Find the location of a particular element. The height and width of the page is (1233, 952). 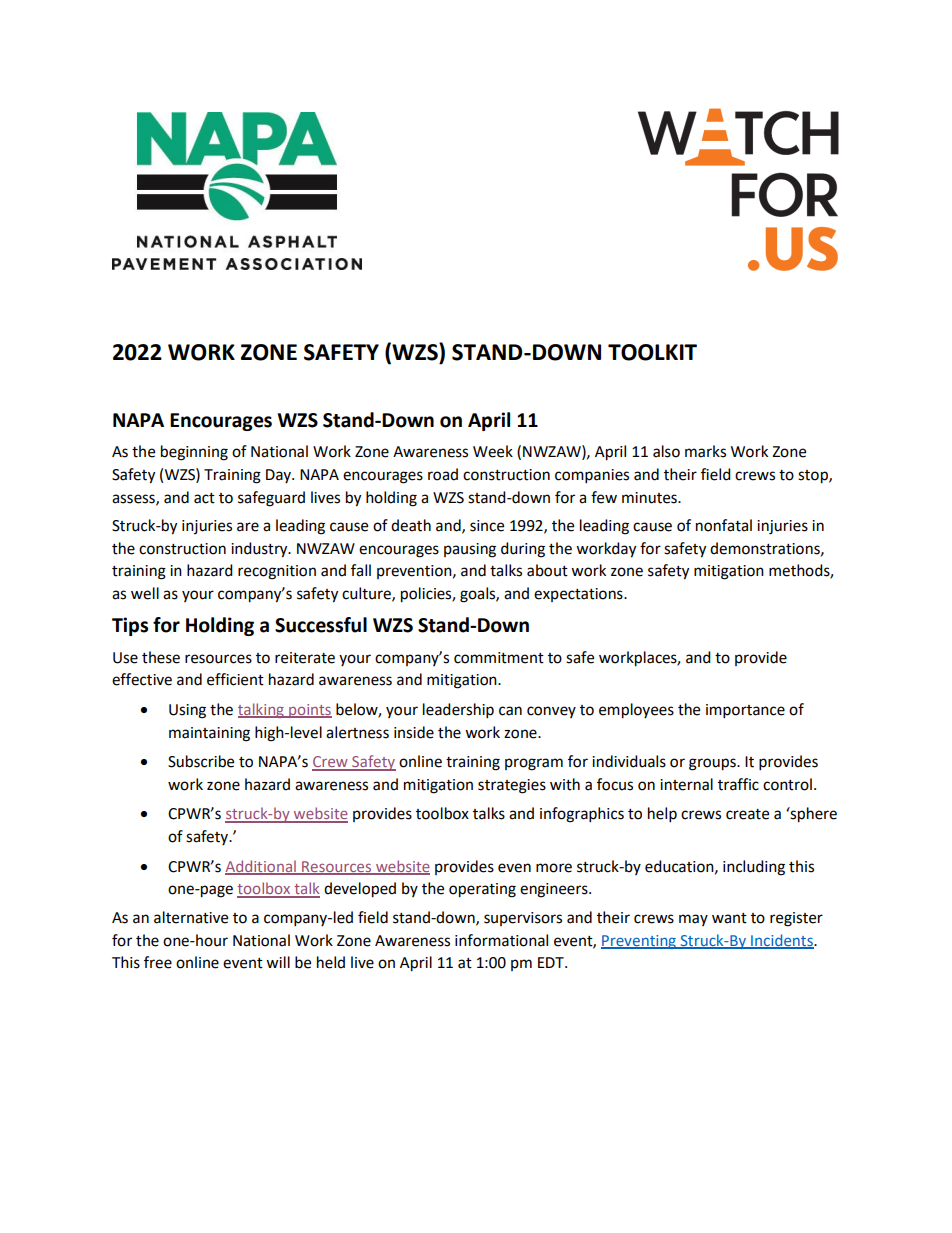

Week is located at coordinates (493, 451).
